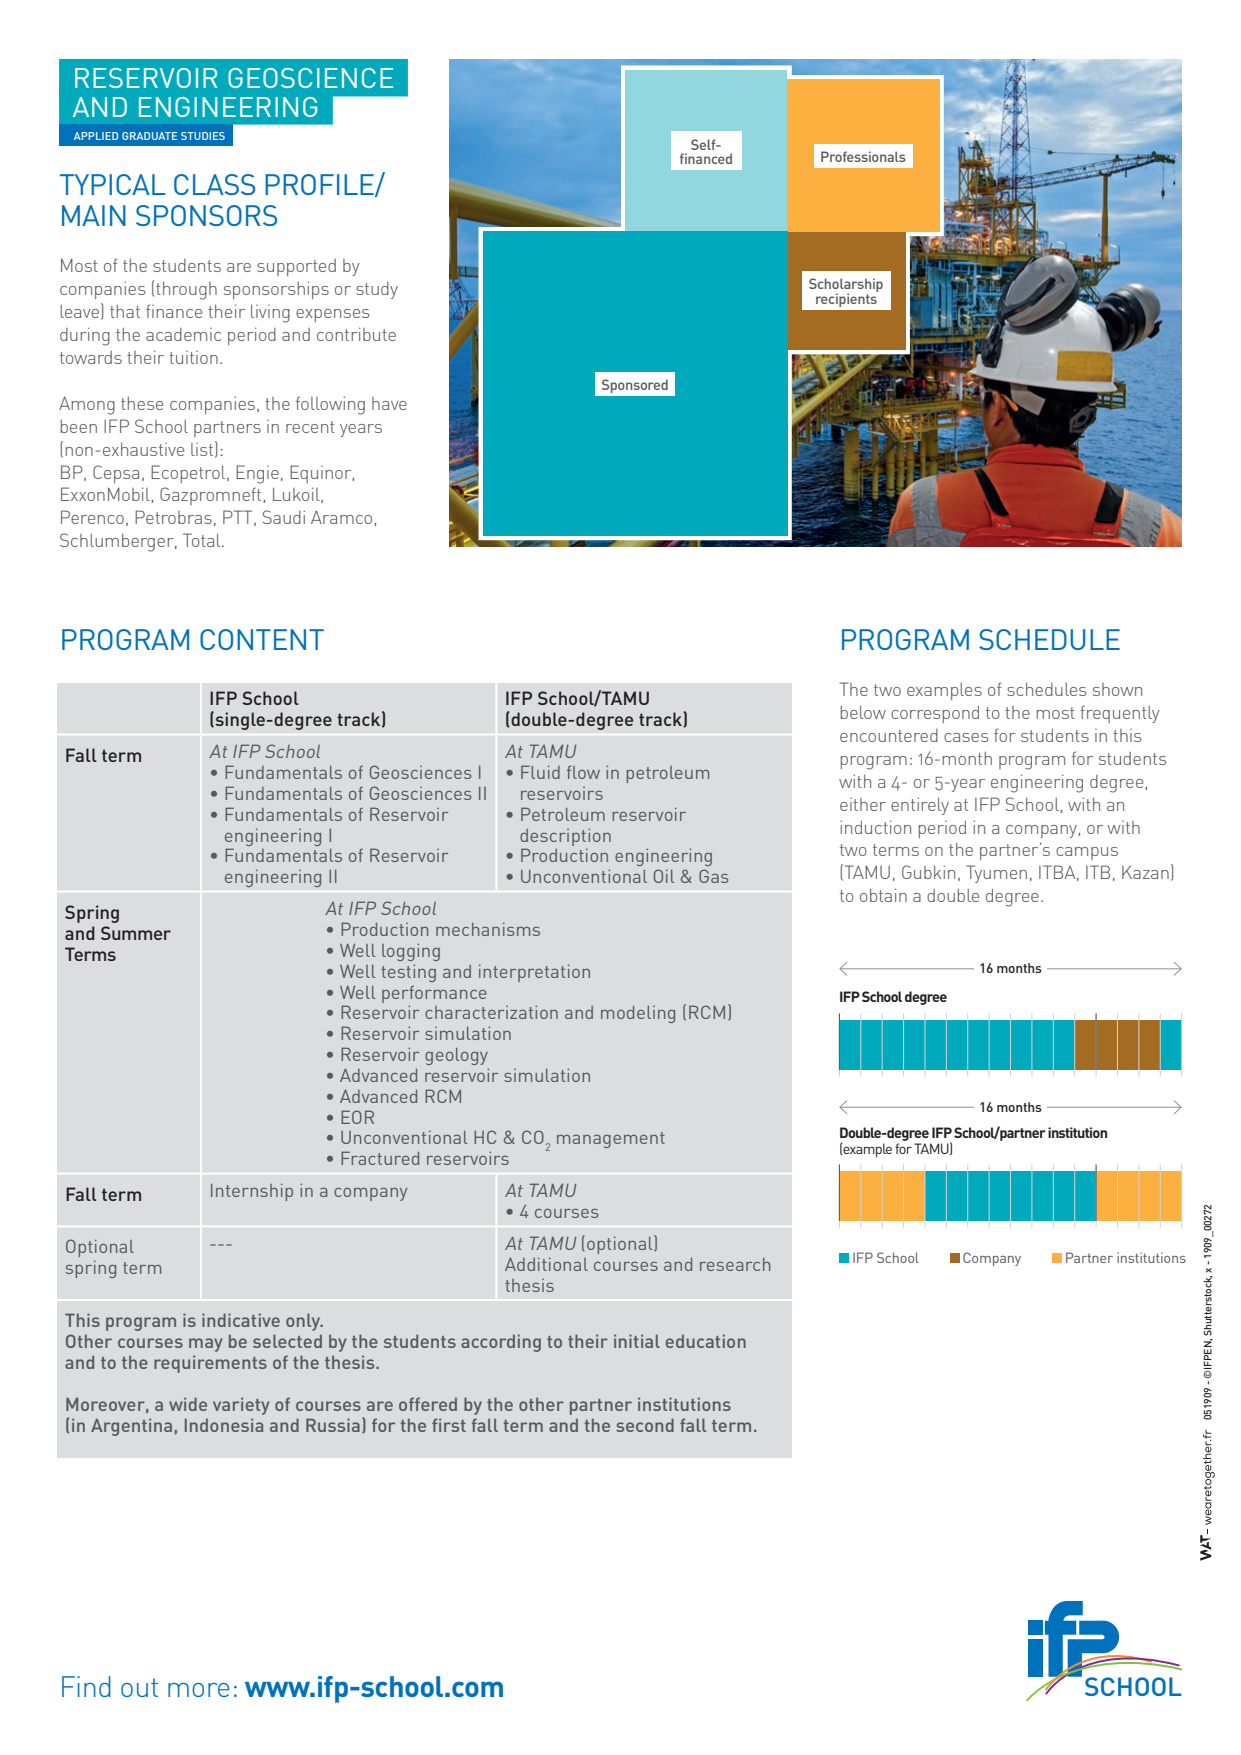  Describe the element at coordinates (637, 1341) in the page. I see `initial` at that location.
